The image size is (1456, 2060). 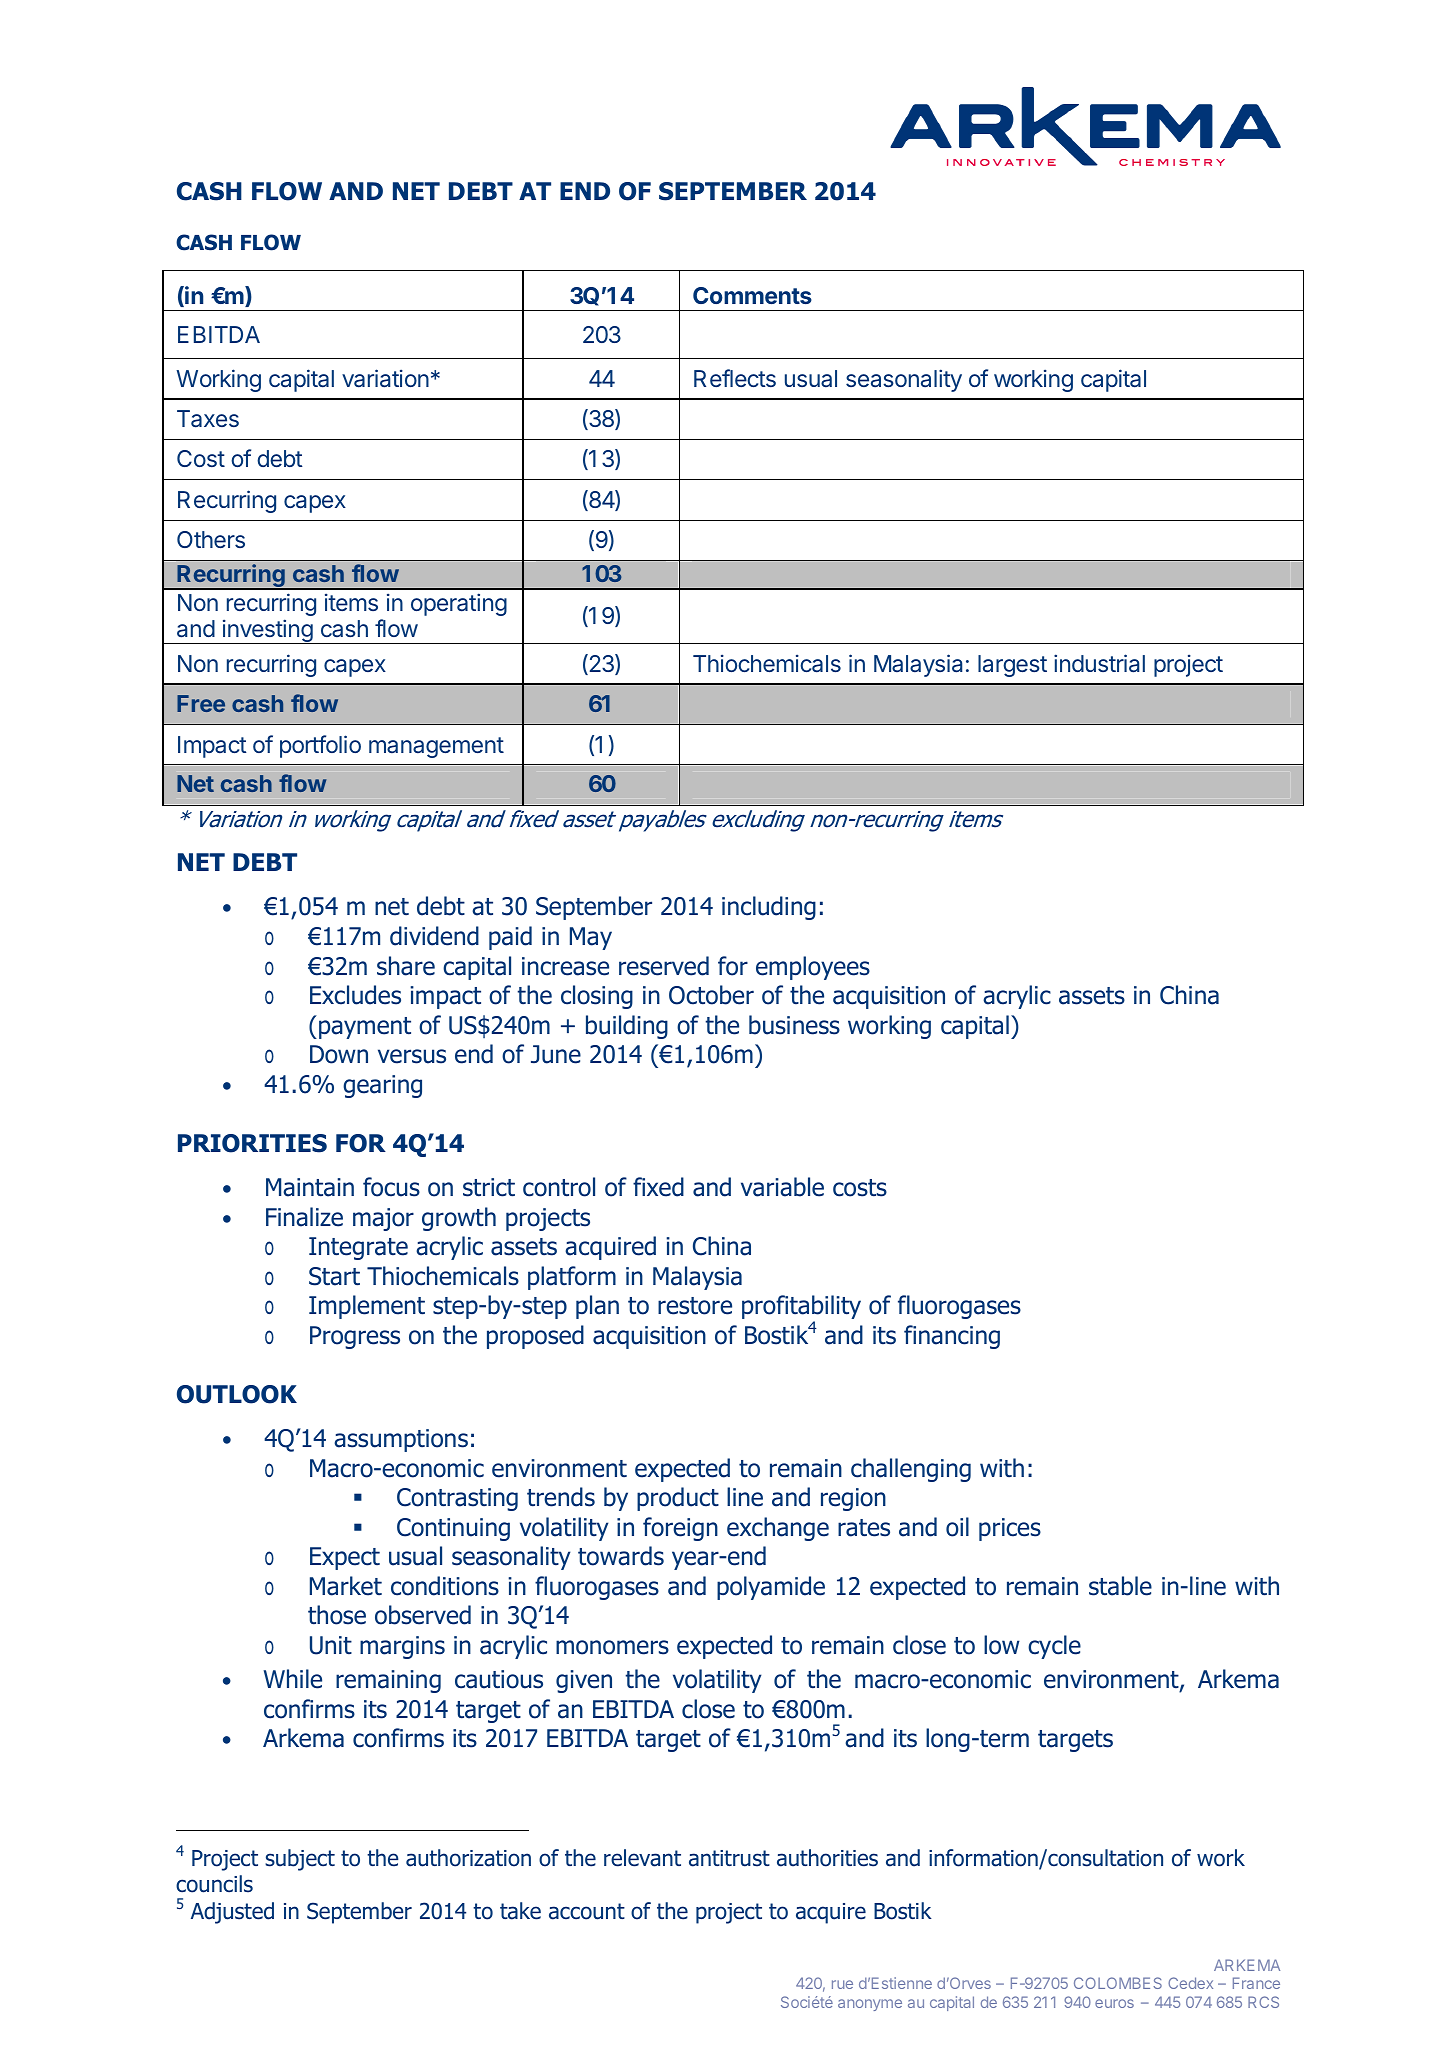 I want to click on financing, so click(x=952, y=1337).
